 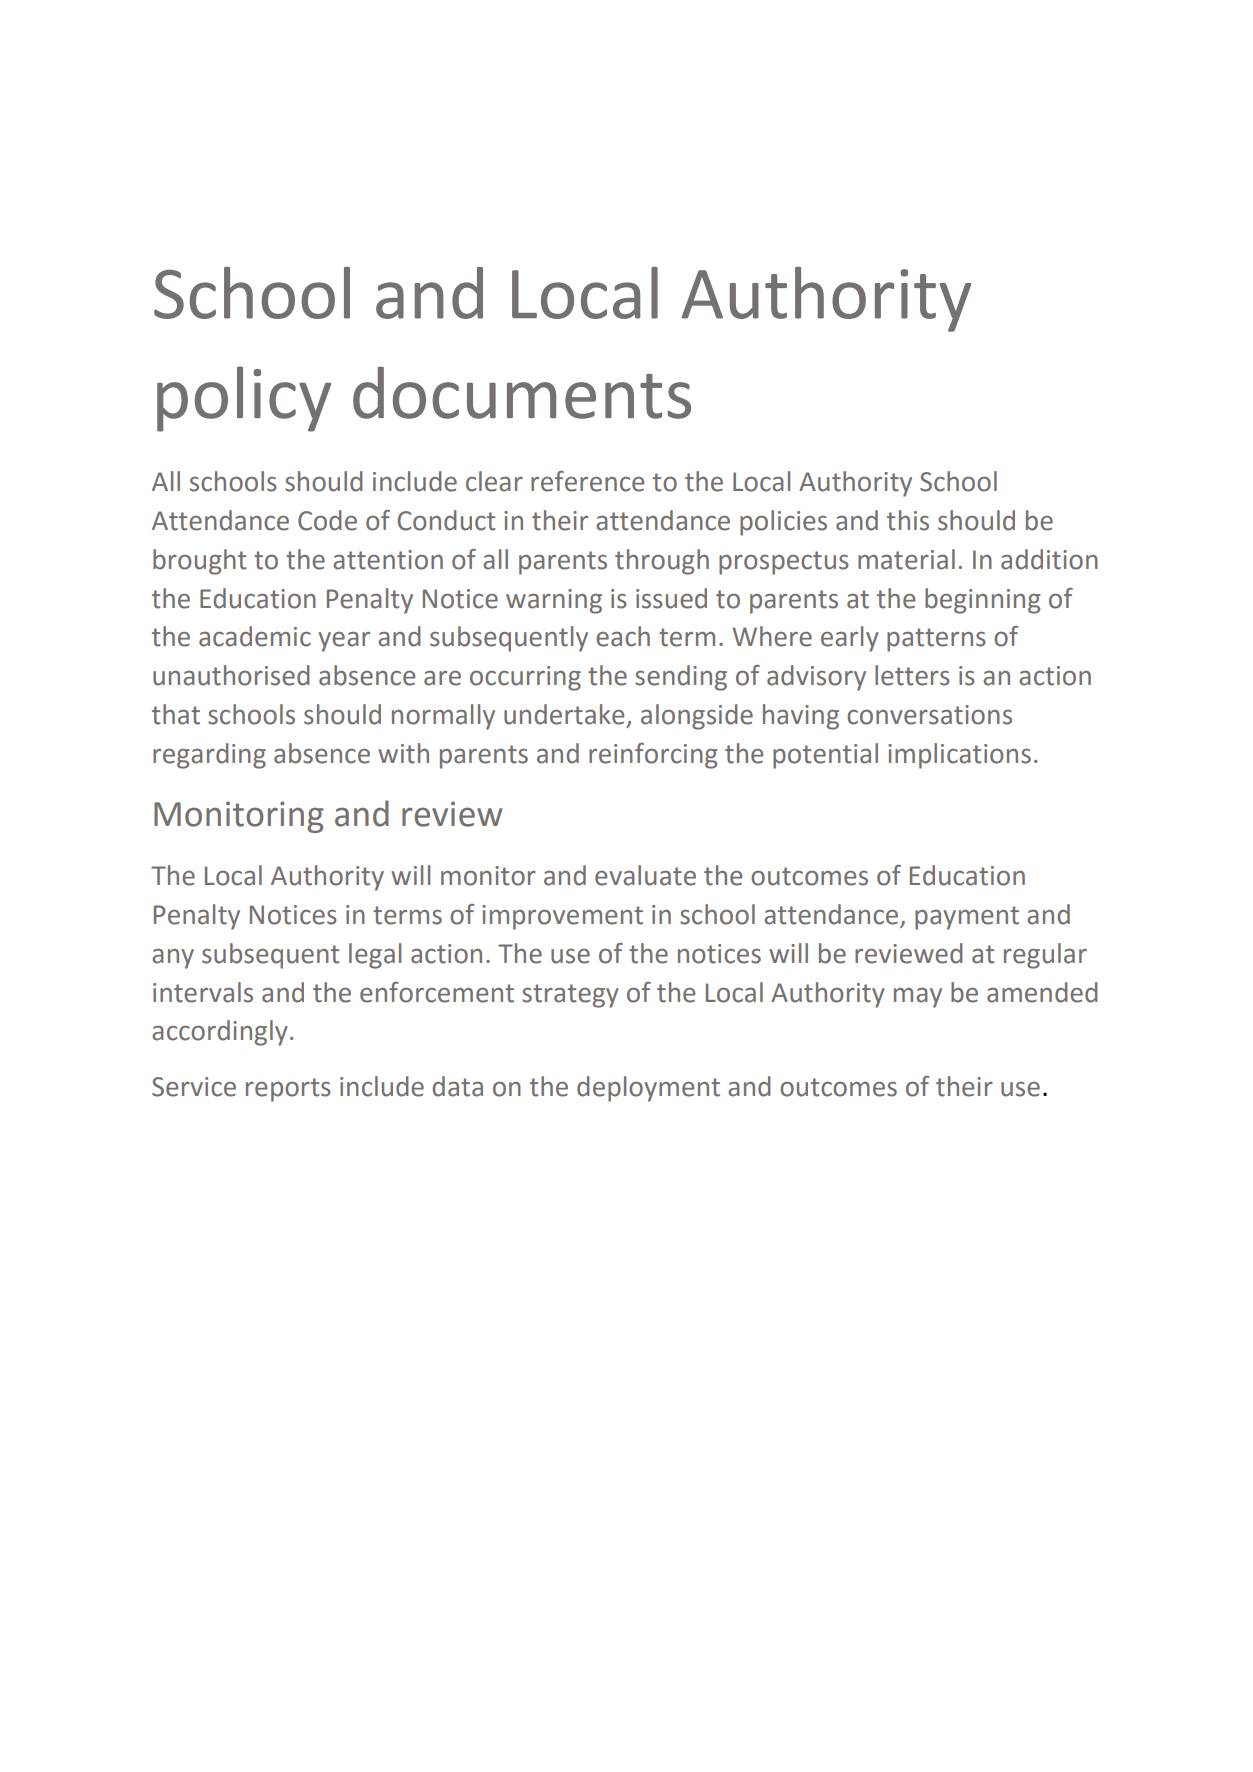 I want to click on implications, so click(x=959, y=756).
